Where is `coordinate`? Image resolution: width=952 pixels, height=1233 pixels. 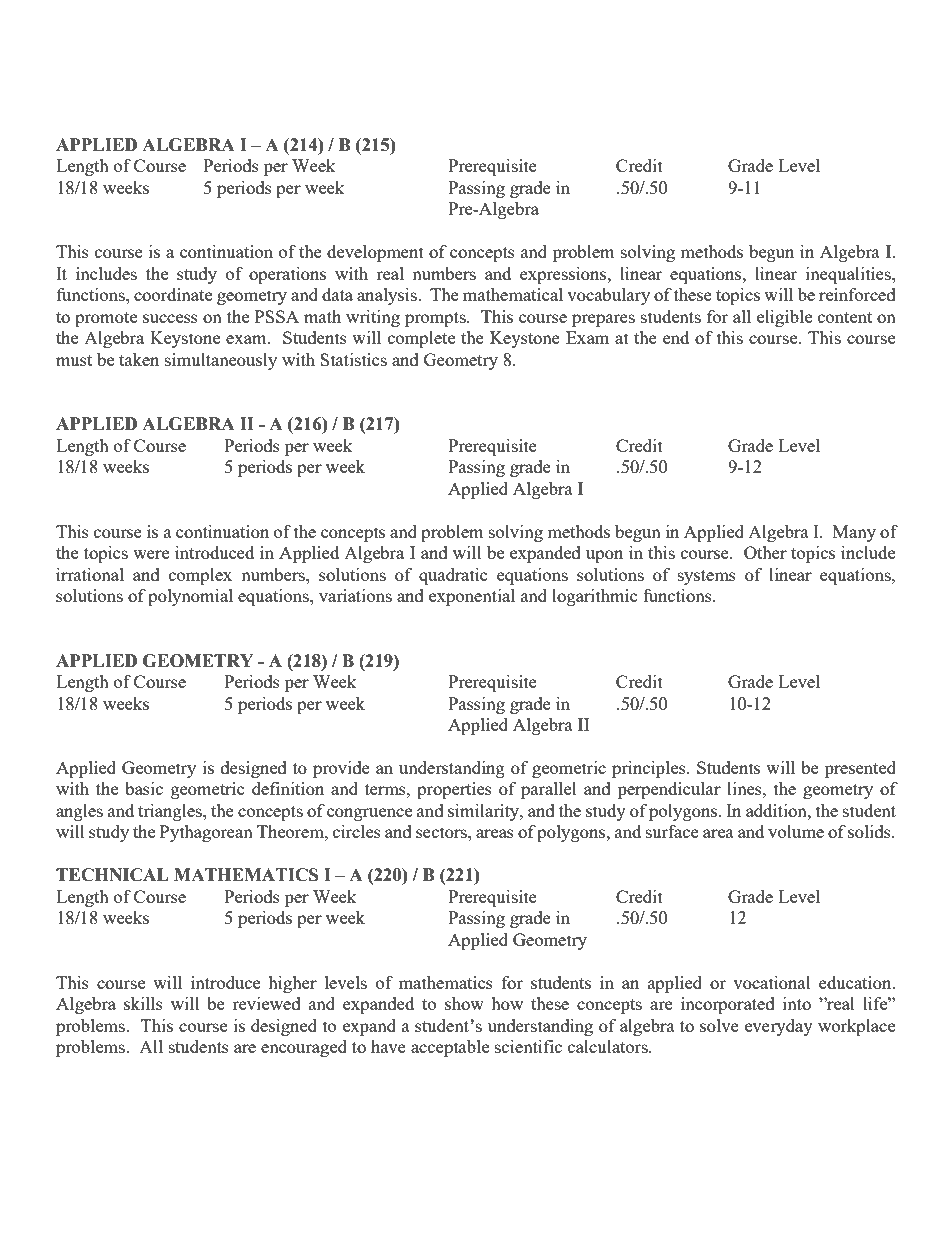 coordinate is located at coordinates (173, 294).
